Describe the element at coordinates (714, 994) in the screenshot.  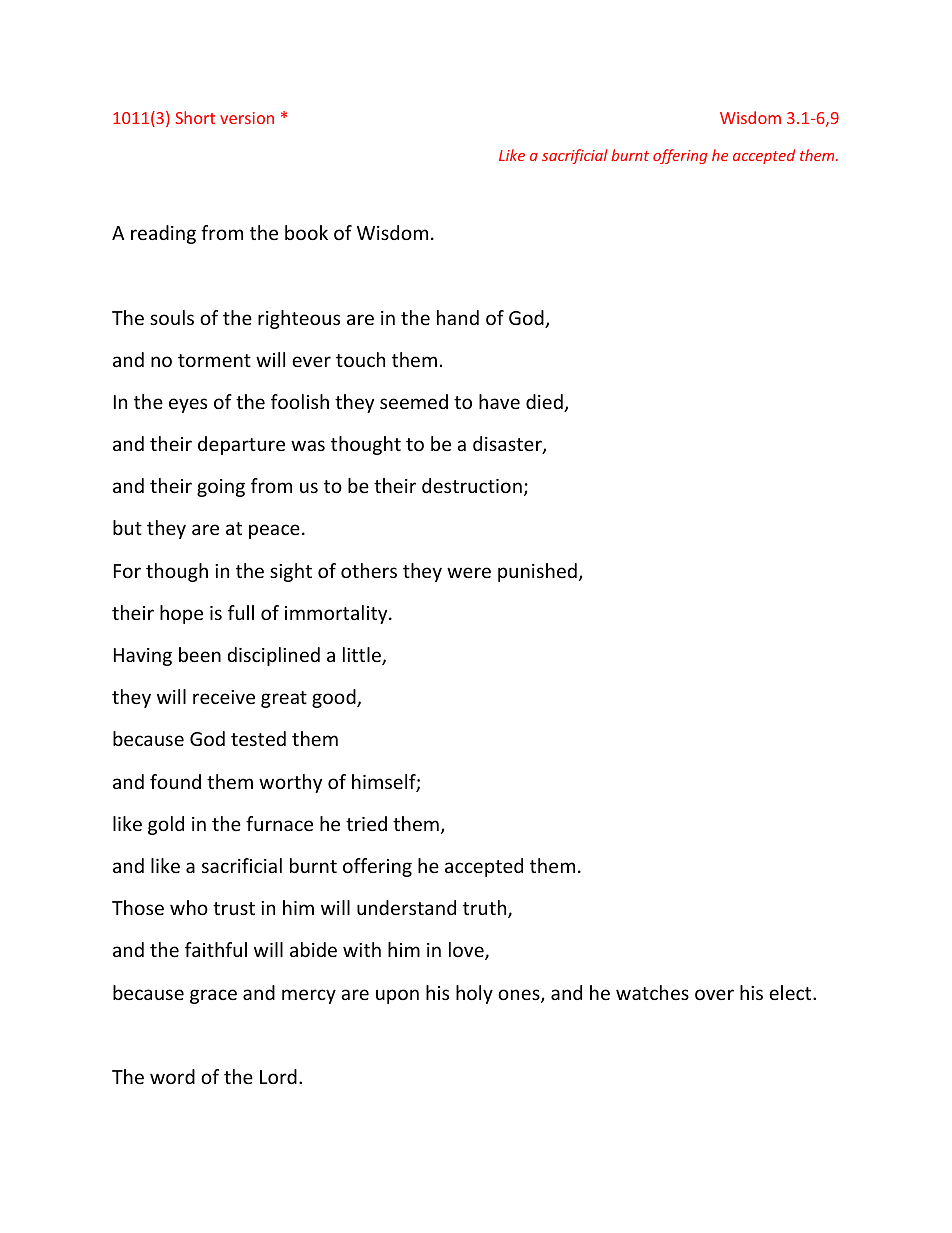
I see `over` at that location.
